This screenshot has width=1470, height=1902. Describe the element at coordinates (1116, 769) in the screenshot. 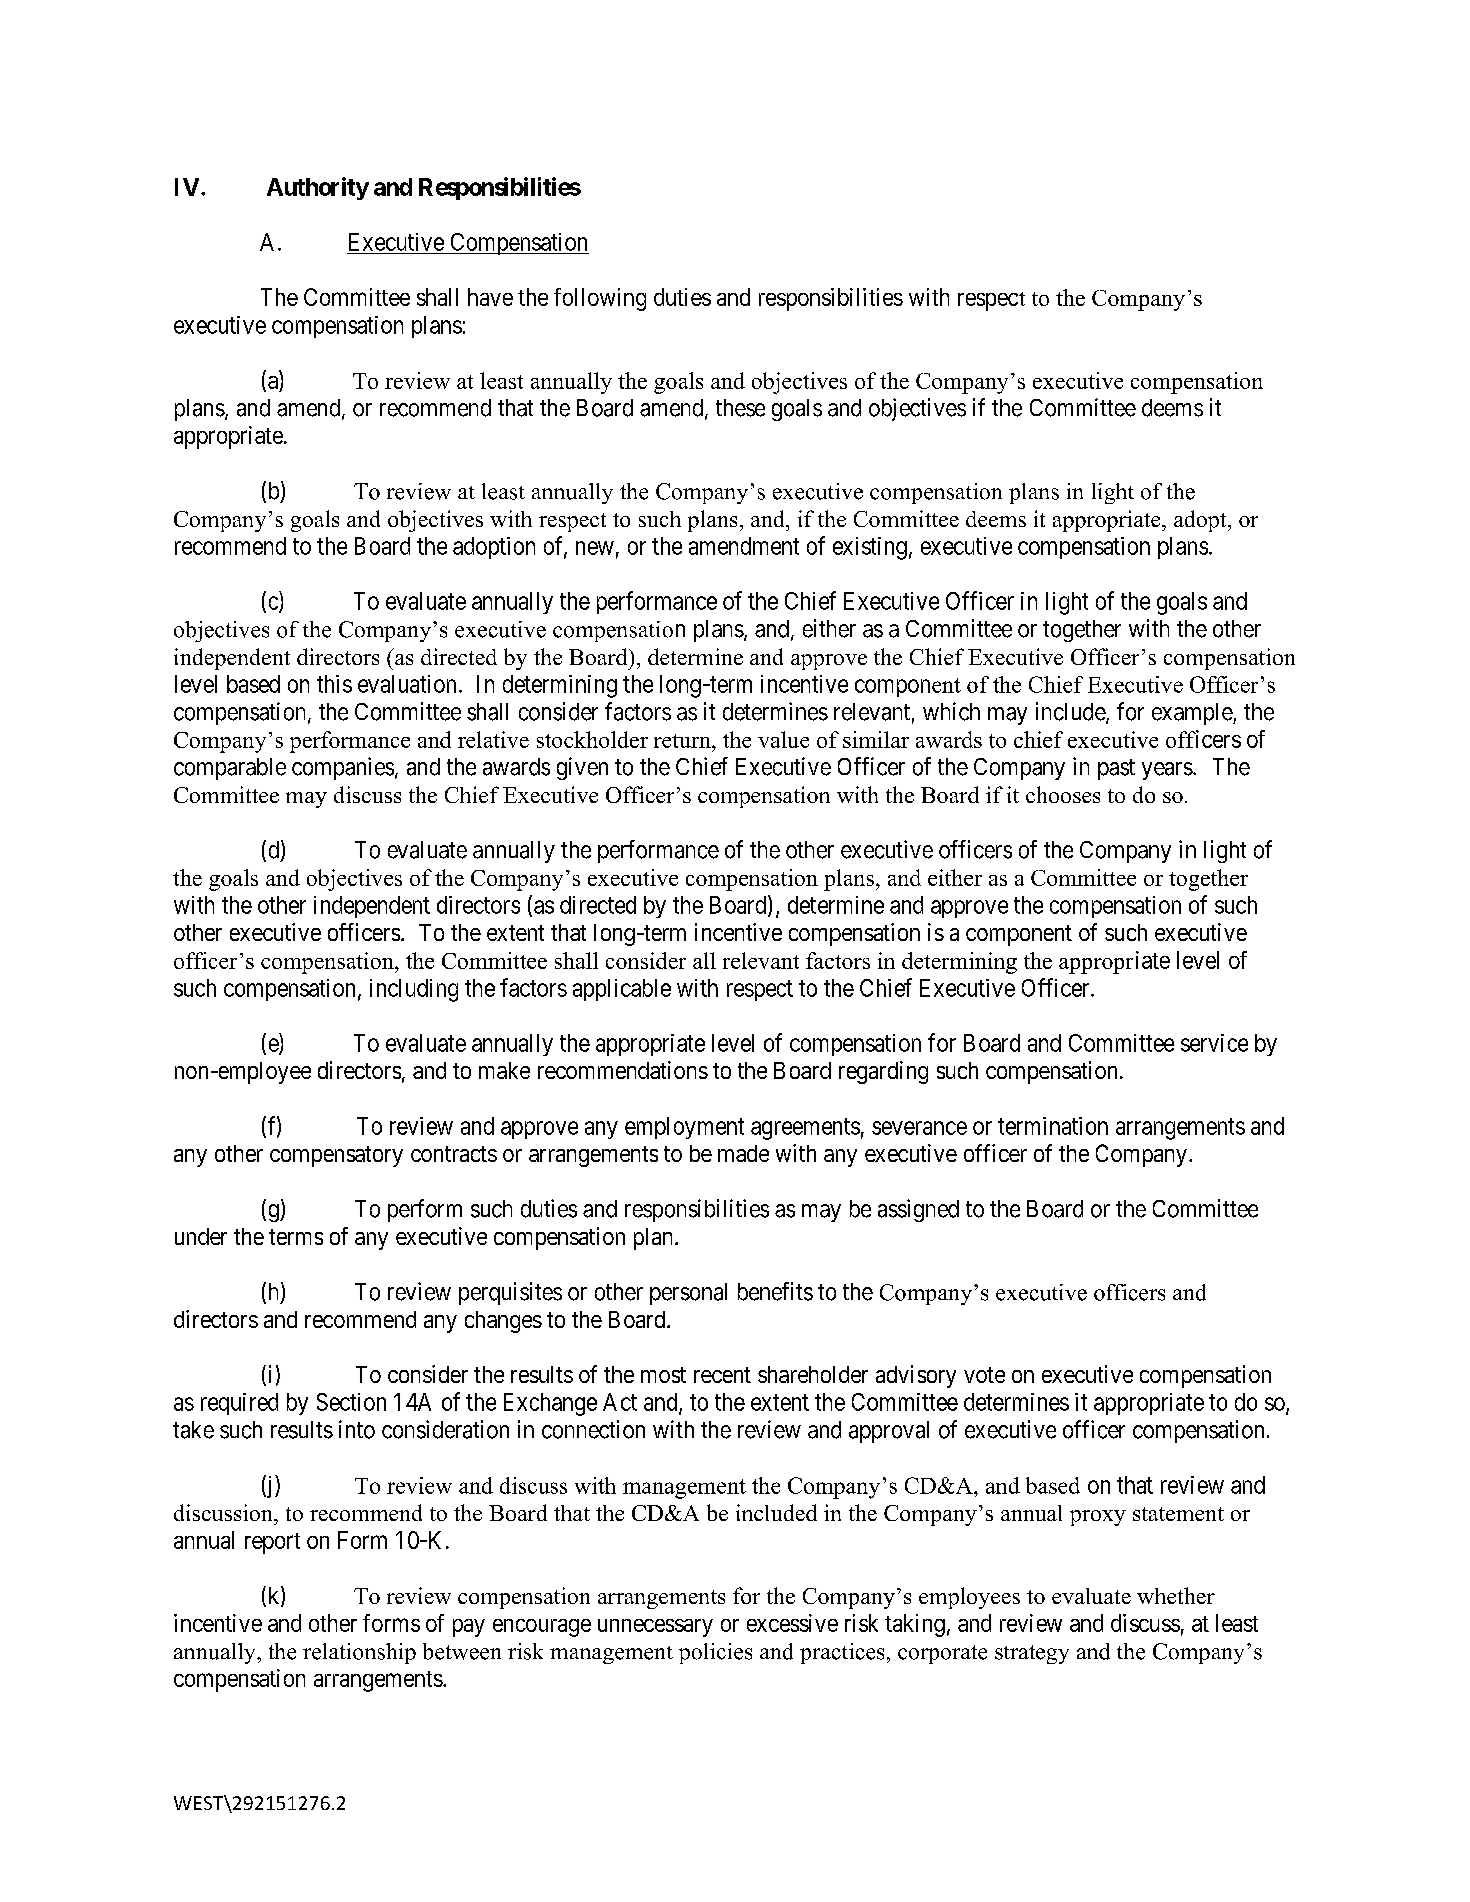

I see `past` at that location.
